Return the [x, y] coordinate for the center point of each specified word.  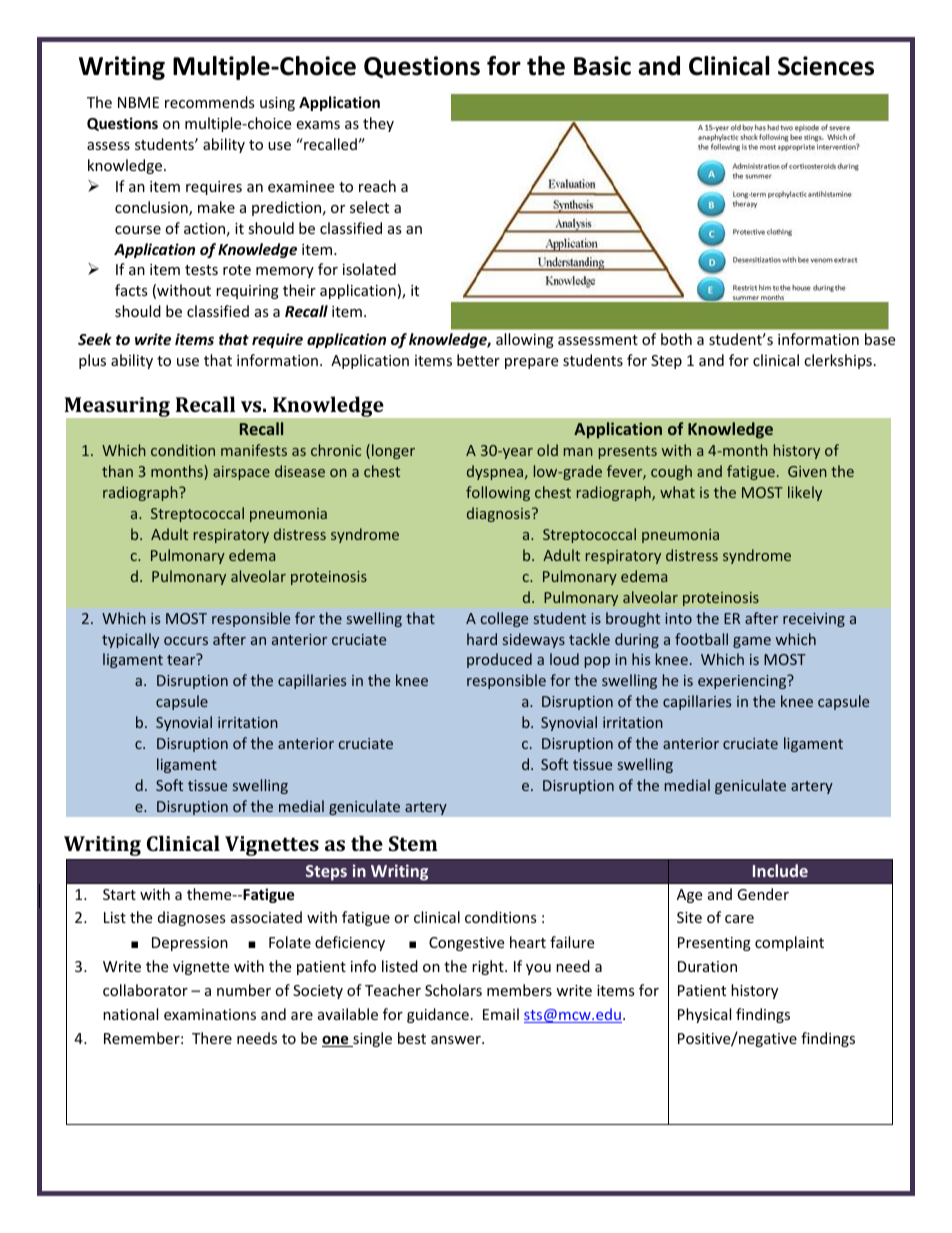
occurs [186, 641]
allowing [525, 340]
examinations [210, 1014]
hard [482, 639]
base [880, 339]
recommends [210, 102]
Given [807, 471]
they [378, 124]
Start [119, 894]
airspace [241, 473]
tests [201, 270]
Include [780, 870]
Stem [413, 843]
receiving [814, 620]
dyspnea [496, 472]
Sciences [826, 66]
